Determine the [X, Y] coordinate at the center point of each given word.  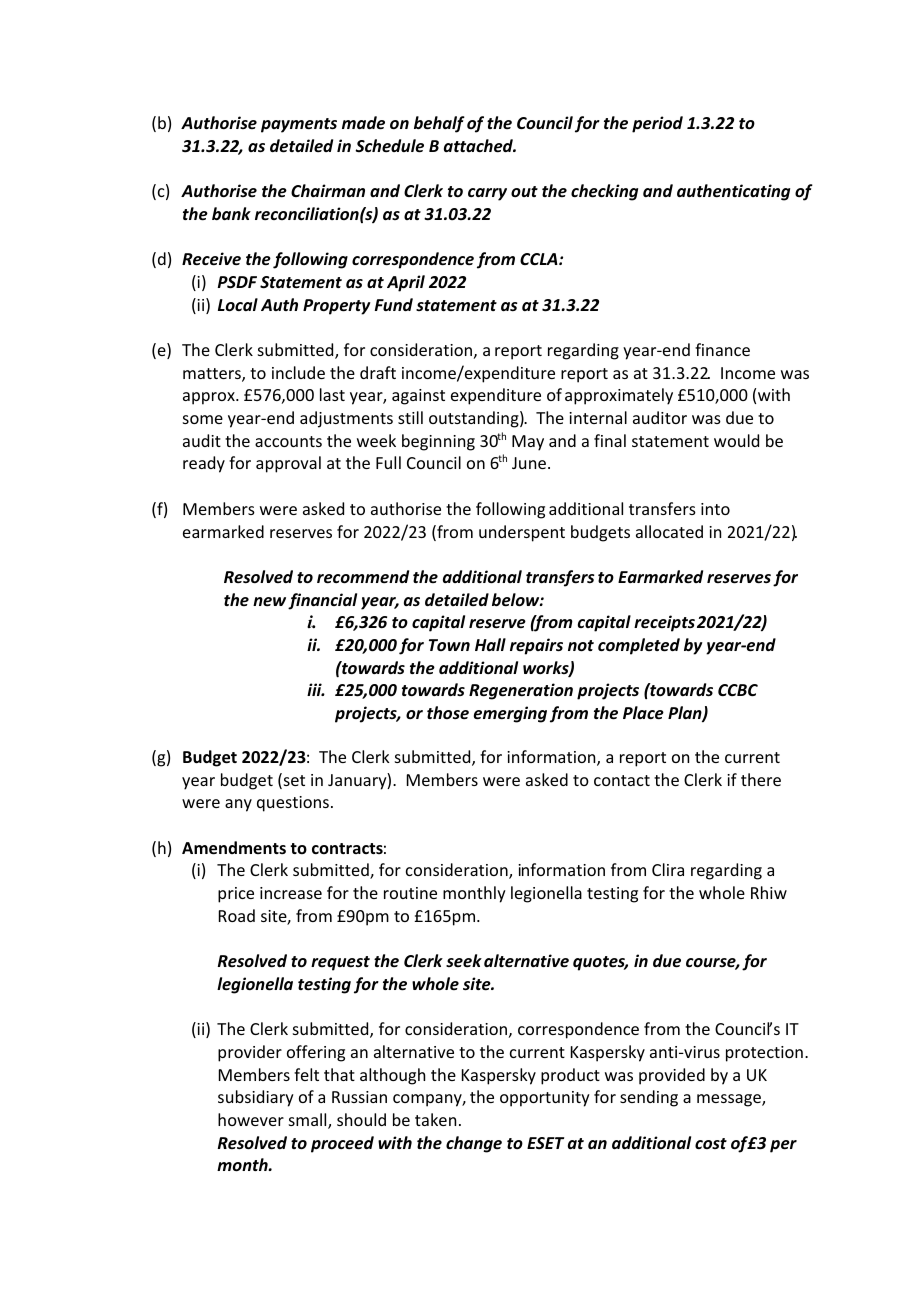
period [657, 124]
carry [487, 194]
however [251, 1119]
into [715, 509]
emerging [510, 714]
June [529, 463]
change [474, 1144]
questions [293, 804]
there [761, 779]
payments [299, 125]
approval [288, 464]
